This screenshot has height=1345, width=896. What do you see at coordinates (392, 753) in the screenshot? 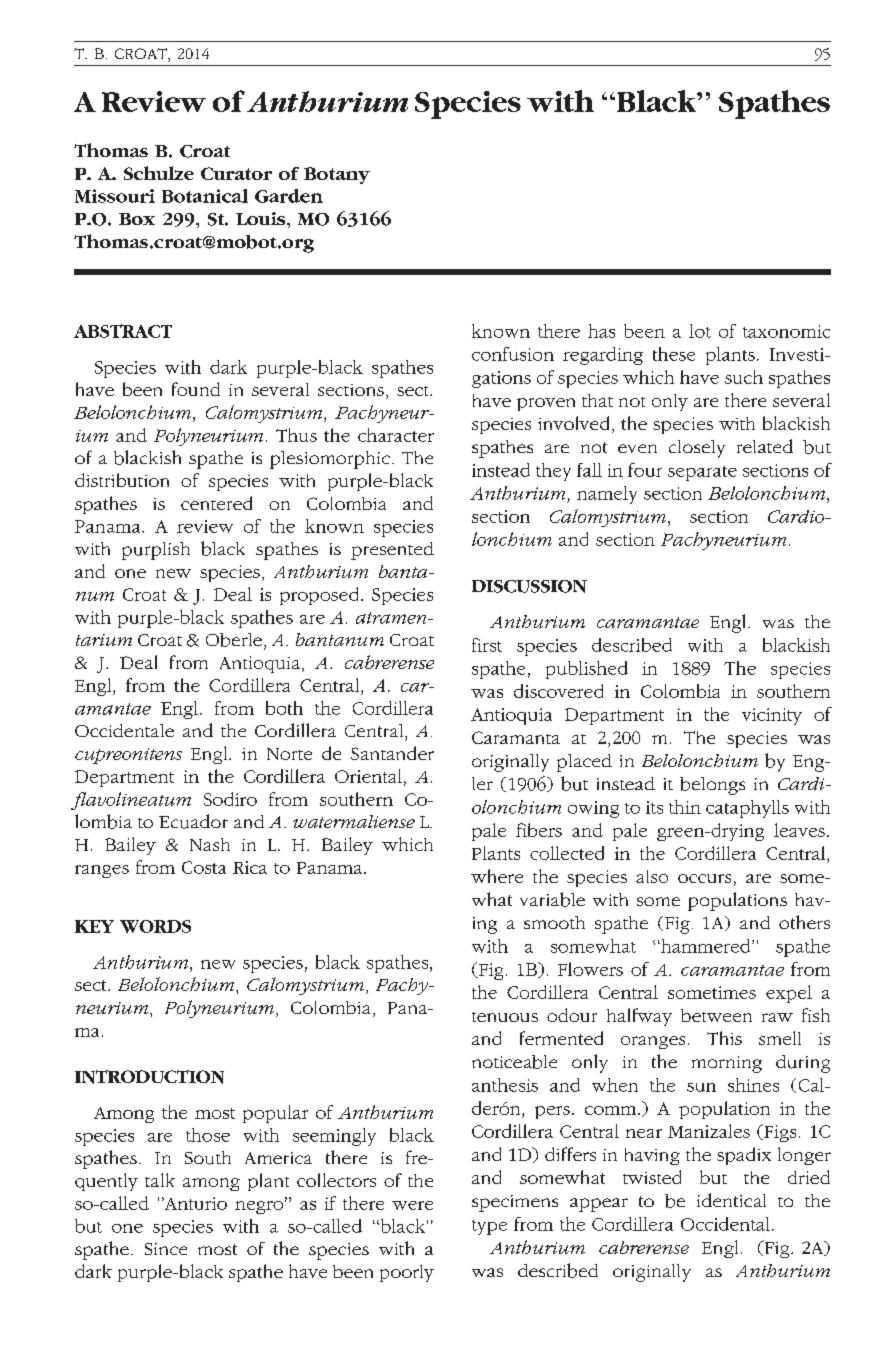
I see `Santander` at bounding box center [392, 753].
